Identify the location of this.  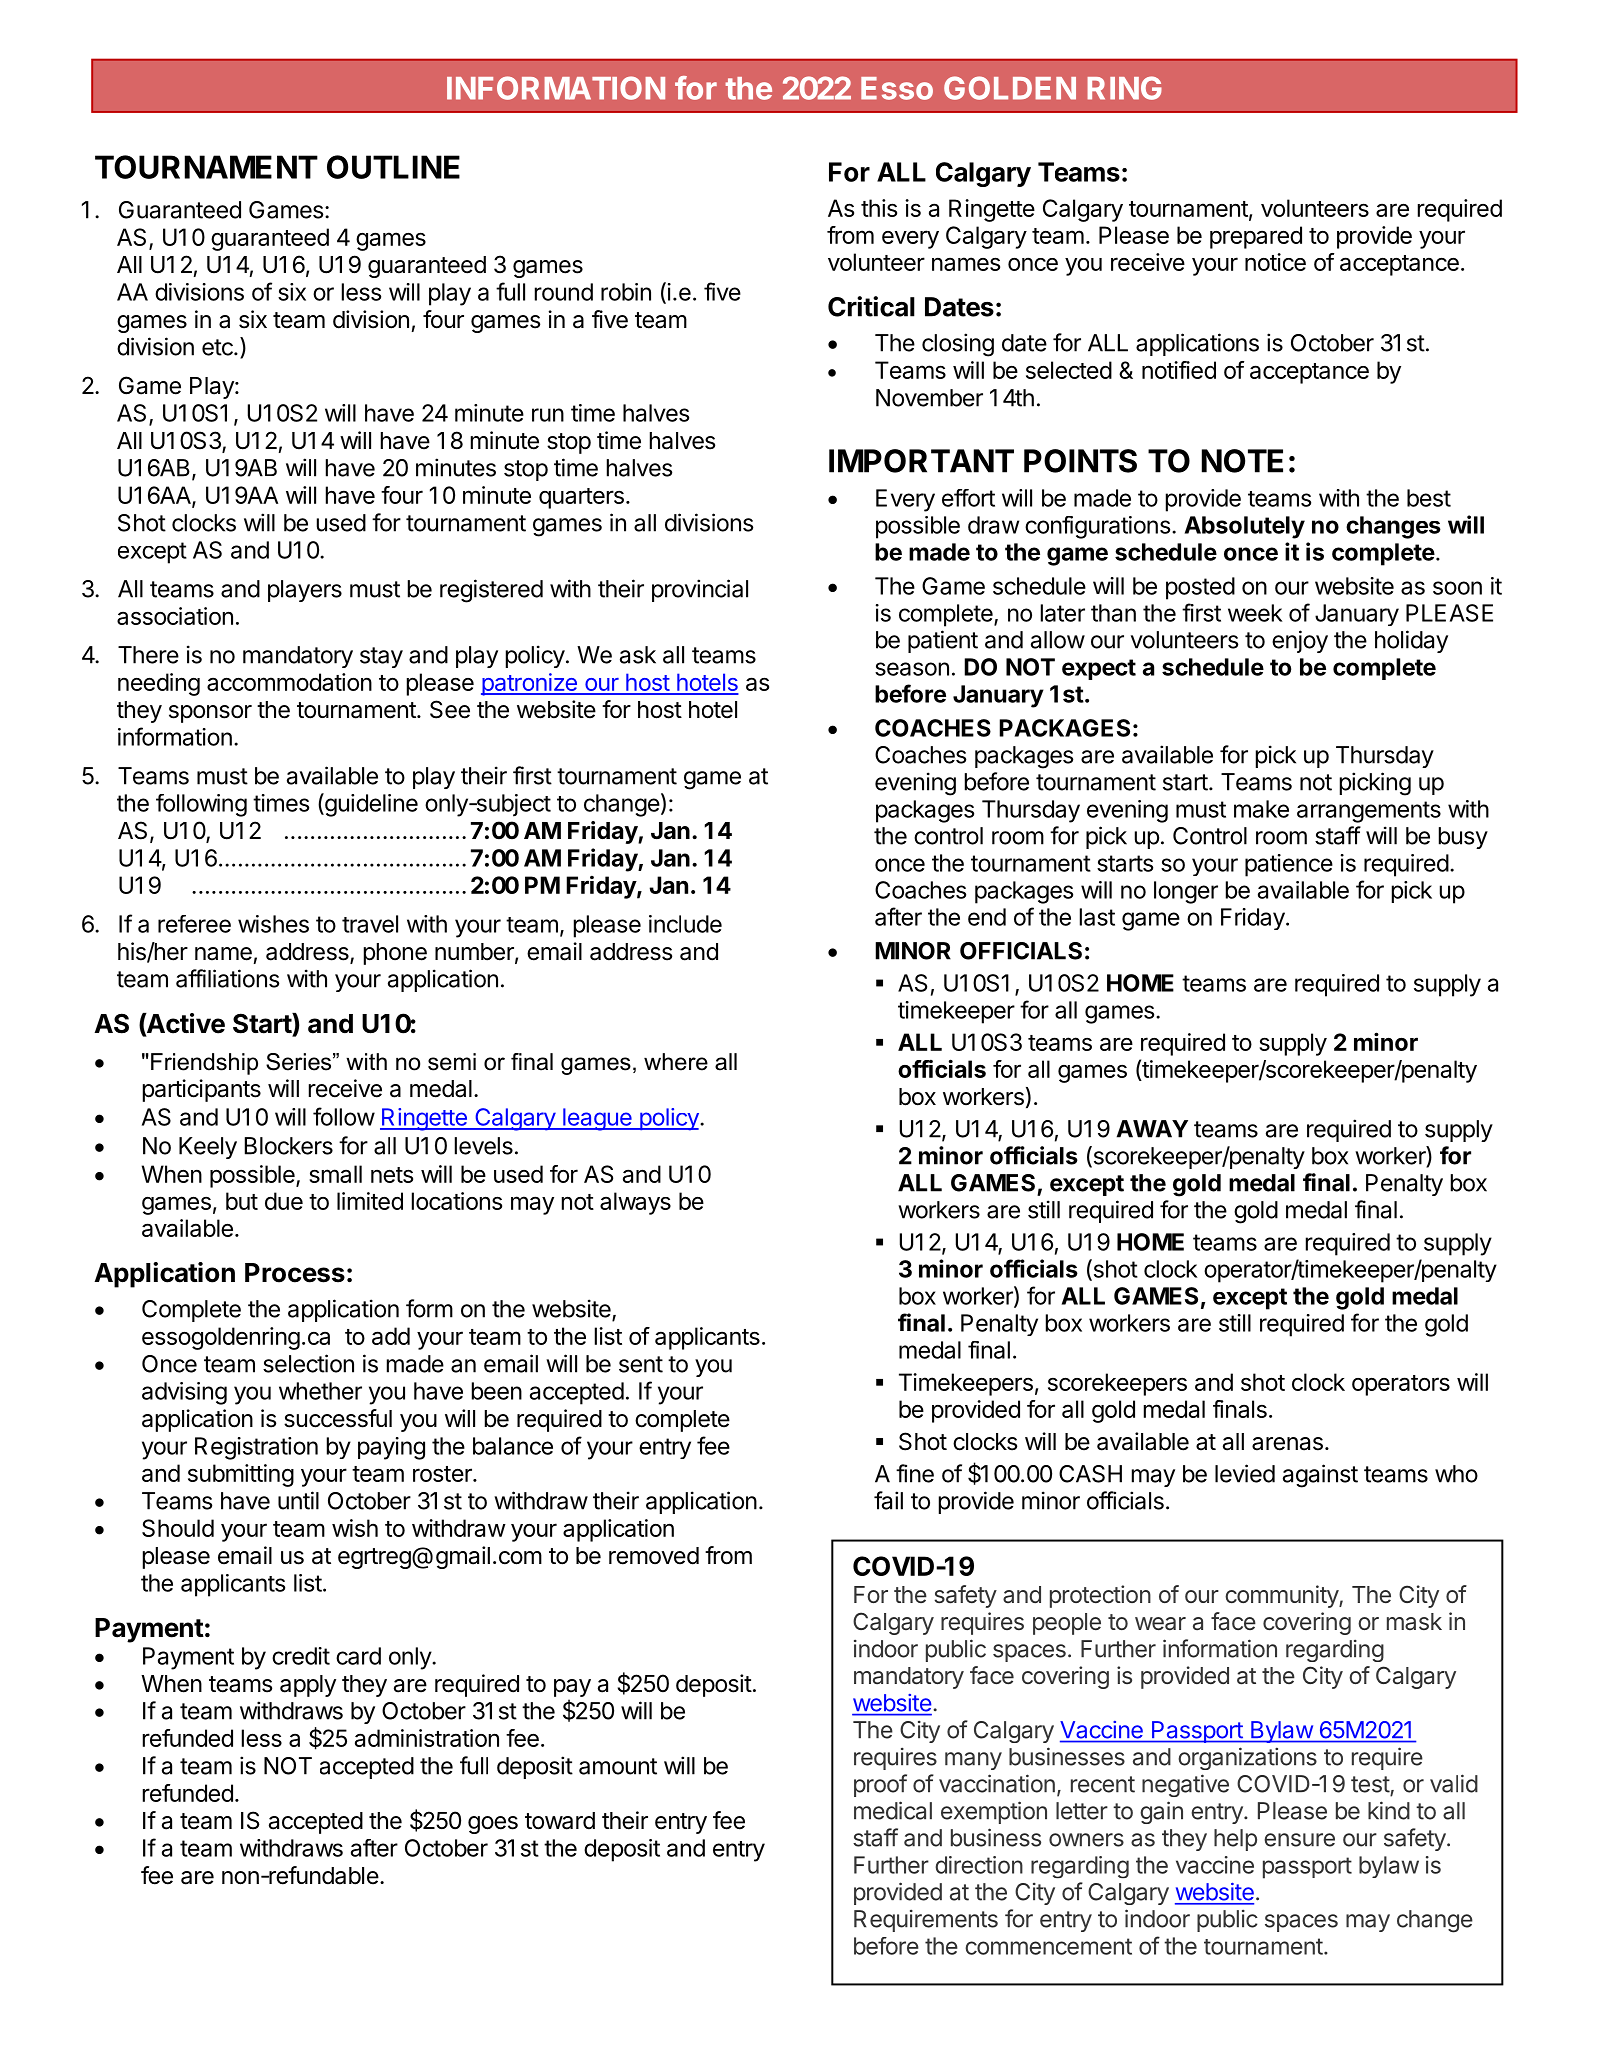
(879, 208).
